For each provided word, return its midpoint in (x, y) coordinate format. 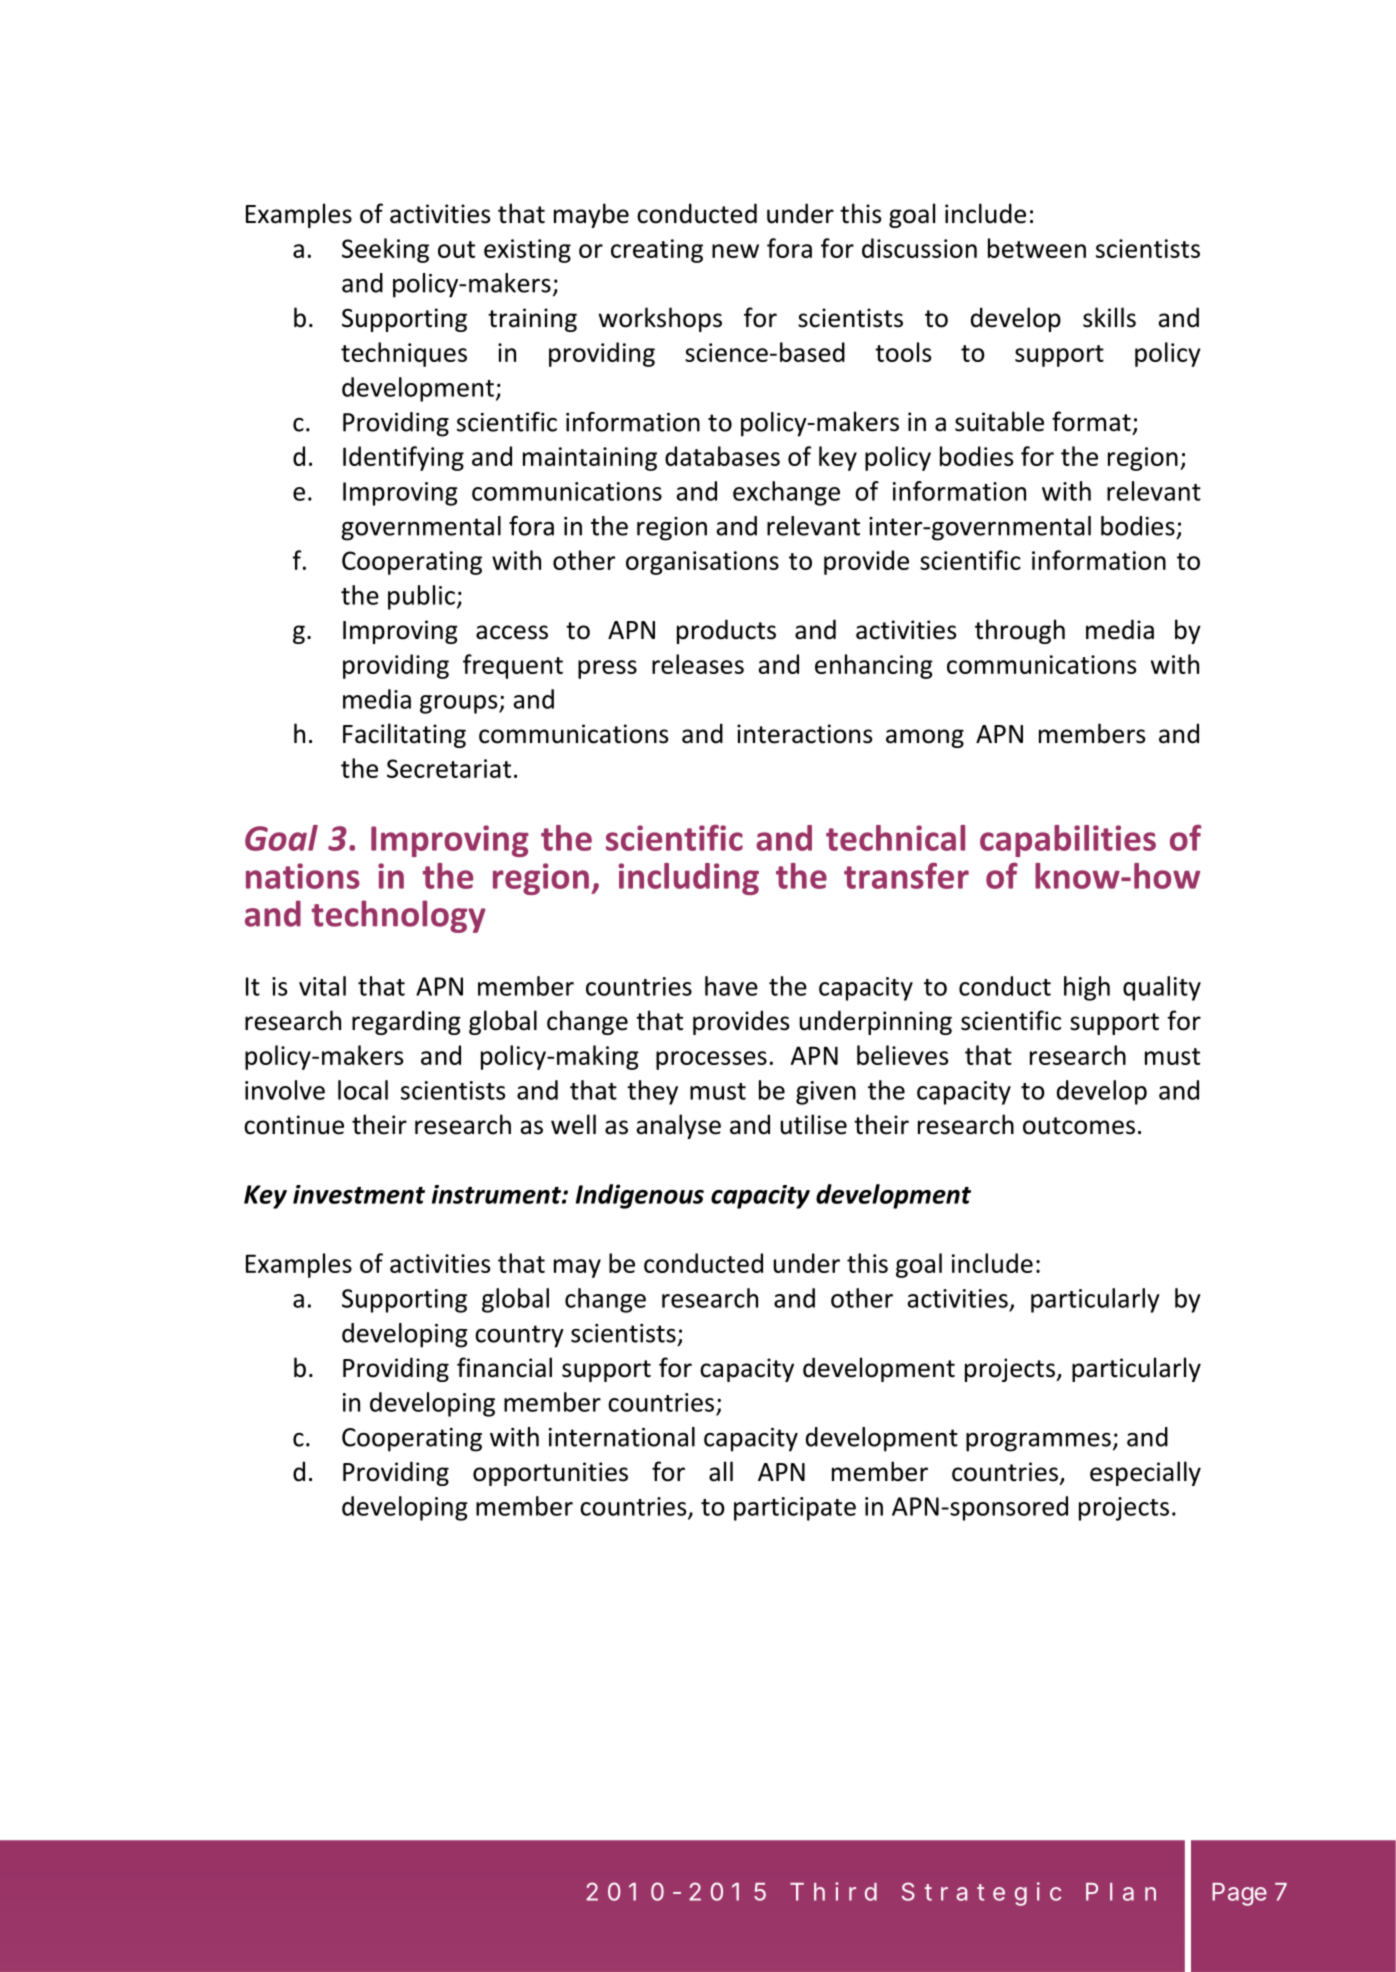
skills (1109, 317)
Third (833, 1891)
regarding (406, 1022)
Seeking (385, 250)
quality (1162, 988)
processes (711, 1060)
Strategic (981, 1894)
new (735, 251)
